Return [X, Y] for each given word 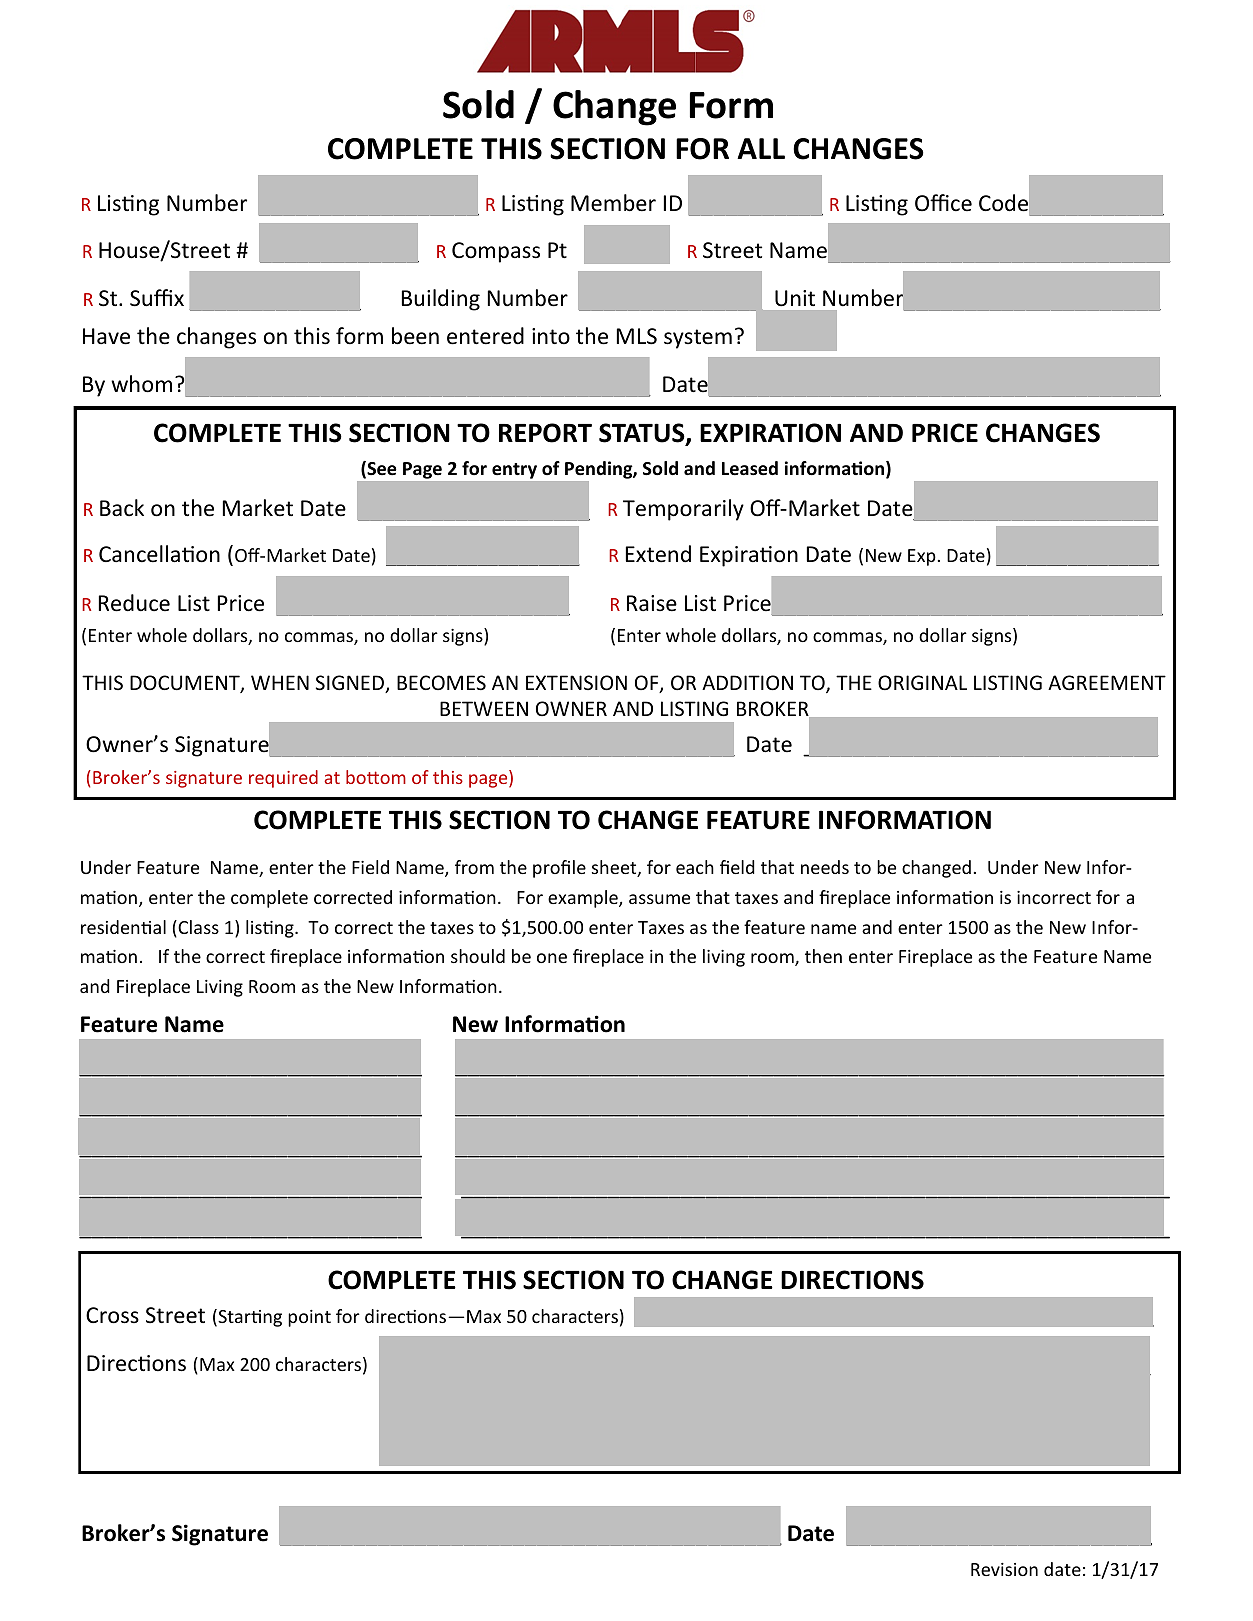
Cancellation [159, 554]
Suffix [157, 298]
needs [825, 867]
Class [197, 928]
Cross [112, 1315]
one [552, 958]
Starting [249, 1318]
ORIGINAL [922, 682]
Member [613, 203]
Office [943, 203]
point [309, 1318]
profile [559, 869]
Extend [658, 554]
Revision [1004, 1569]
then [823, 956]
